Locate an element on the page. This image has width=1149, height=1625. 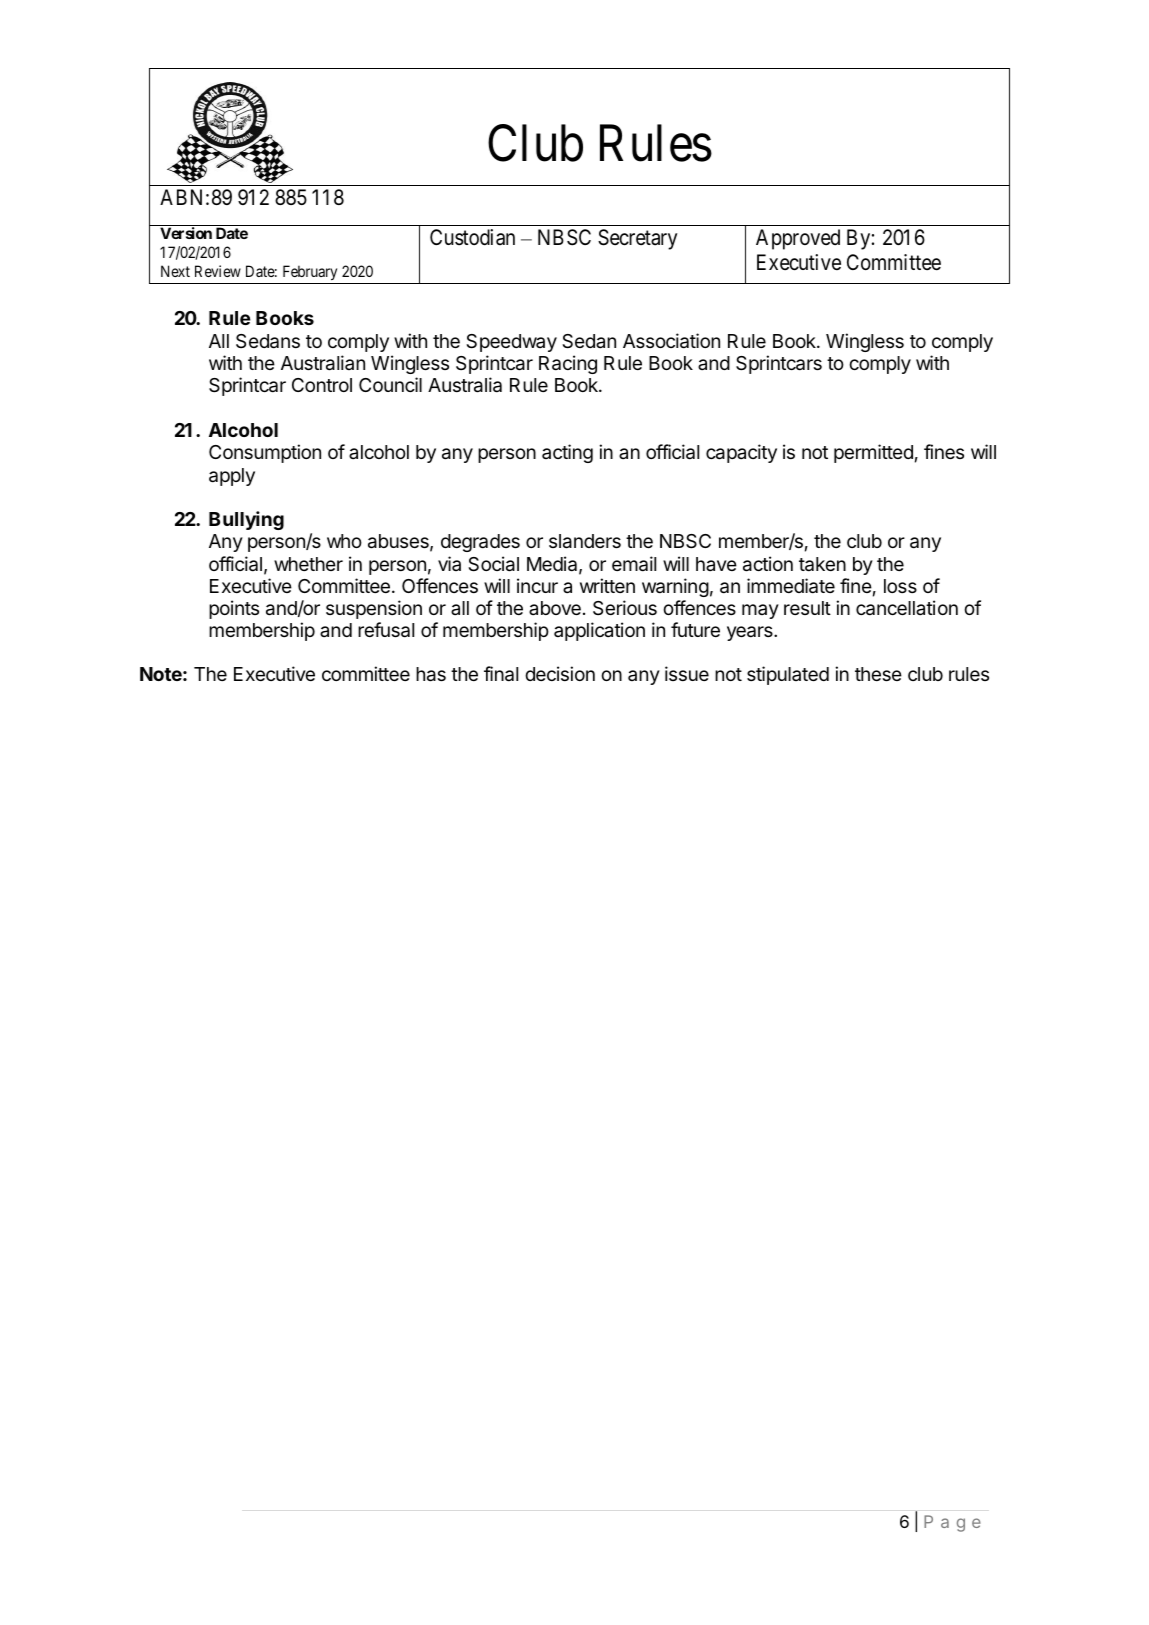
decision is located at coordinates (560, 673).
